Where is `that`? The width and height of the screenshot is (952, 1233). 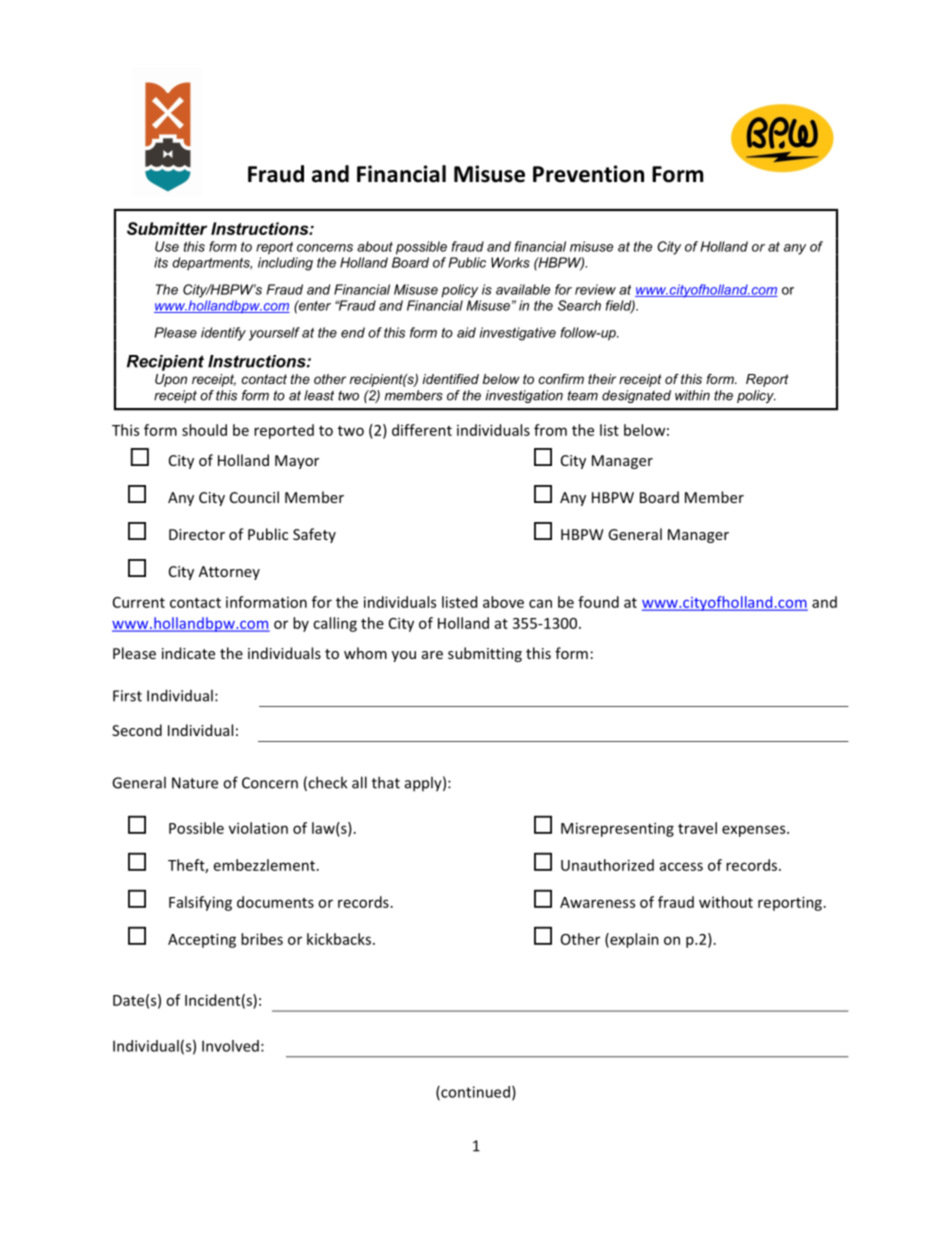
that is located at coordinates (386, 782).
